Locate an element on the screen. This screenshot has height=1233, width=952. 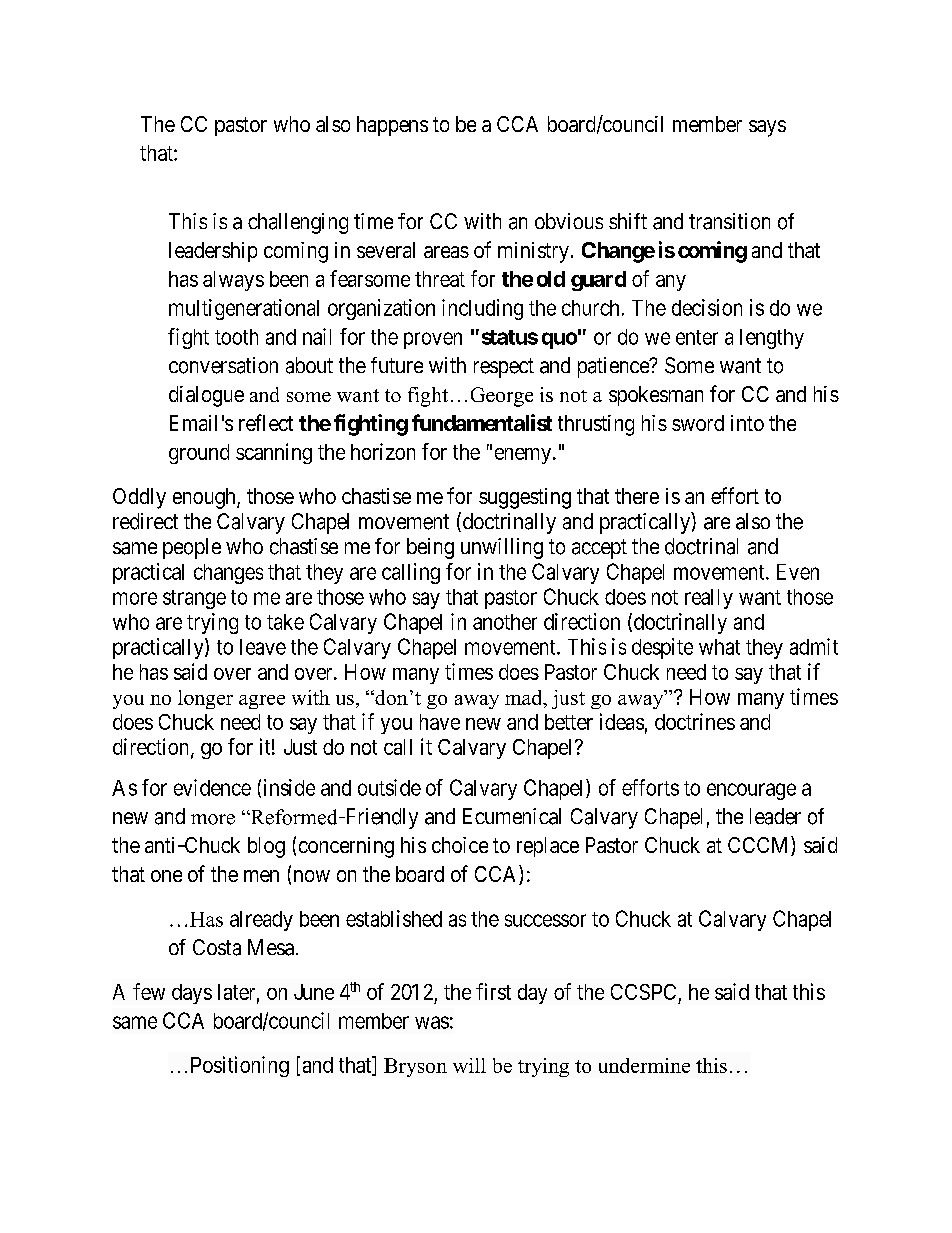
encourage is located at coordinates (751, 791).
